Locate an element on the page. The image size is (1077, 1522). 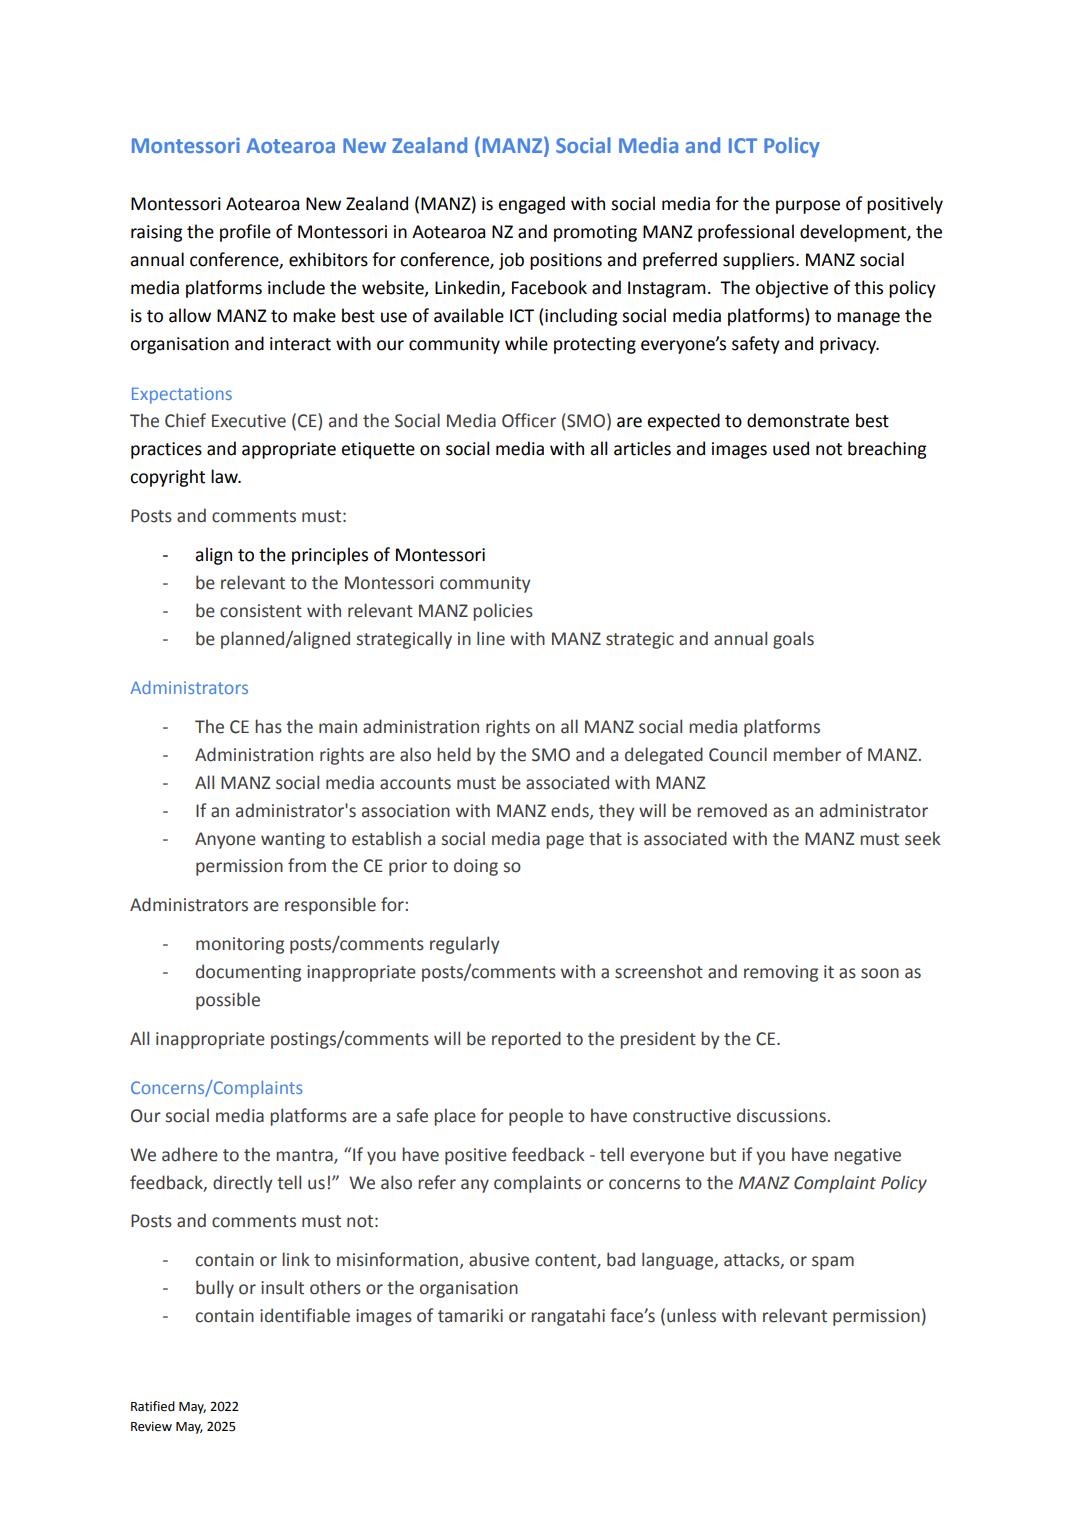
discussions is located at coordinates (781, 1115).
